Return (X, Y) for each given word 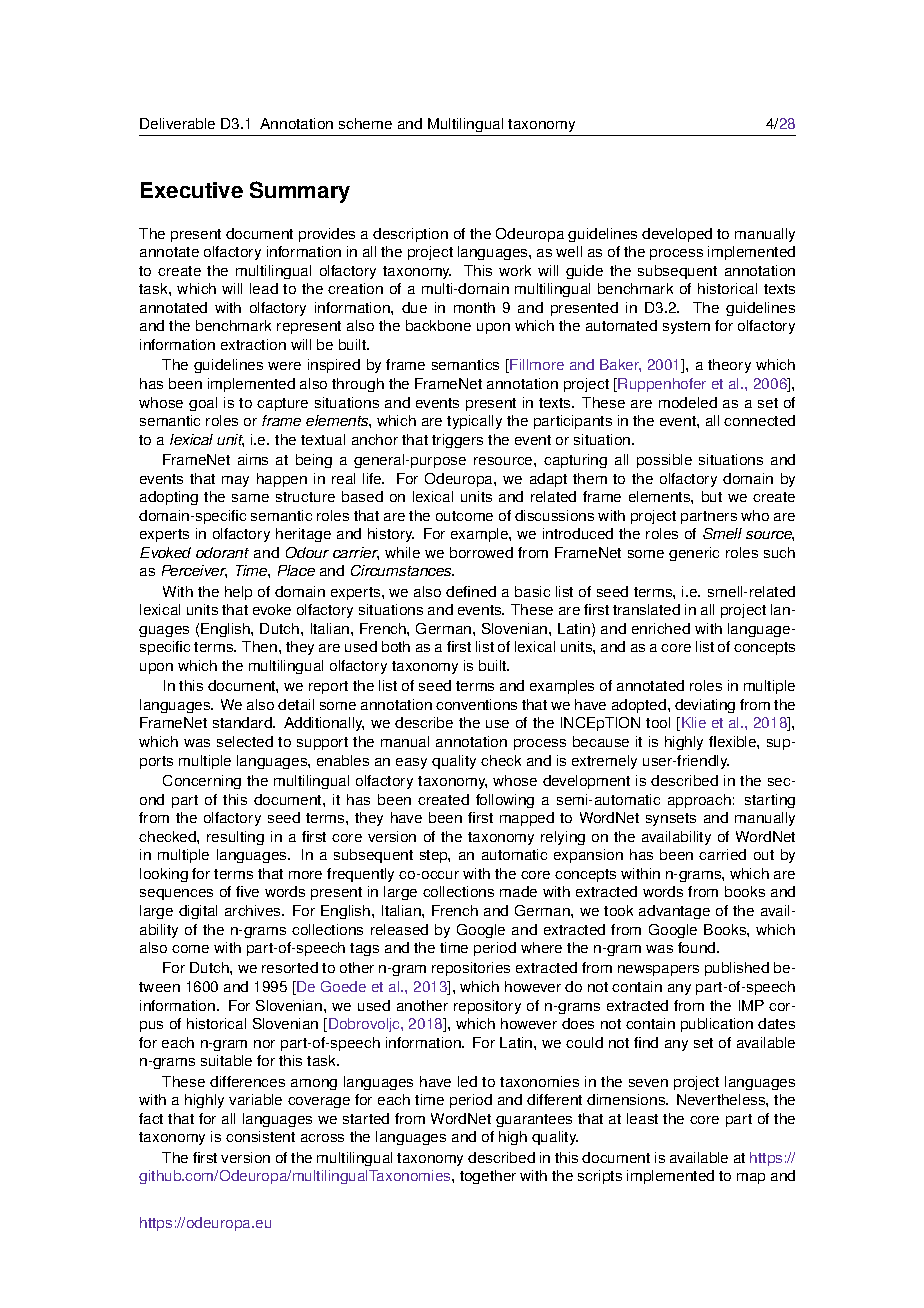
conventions (476, 704)
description (410, 235)
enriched (661, 628)
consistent (260, 1136)
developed (677, 235)
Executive (192, 190)
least (642, 1118)
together (488, 1177)
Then (261, 646)
